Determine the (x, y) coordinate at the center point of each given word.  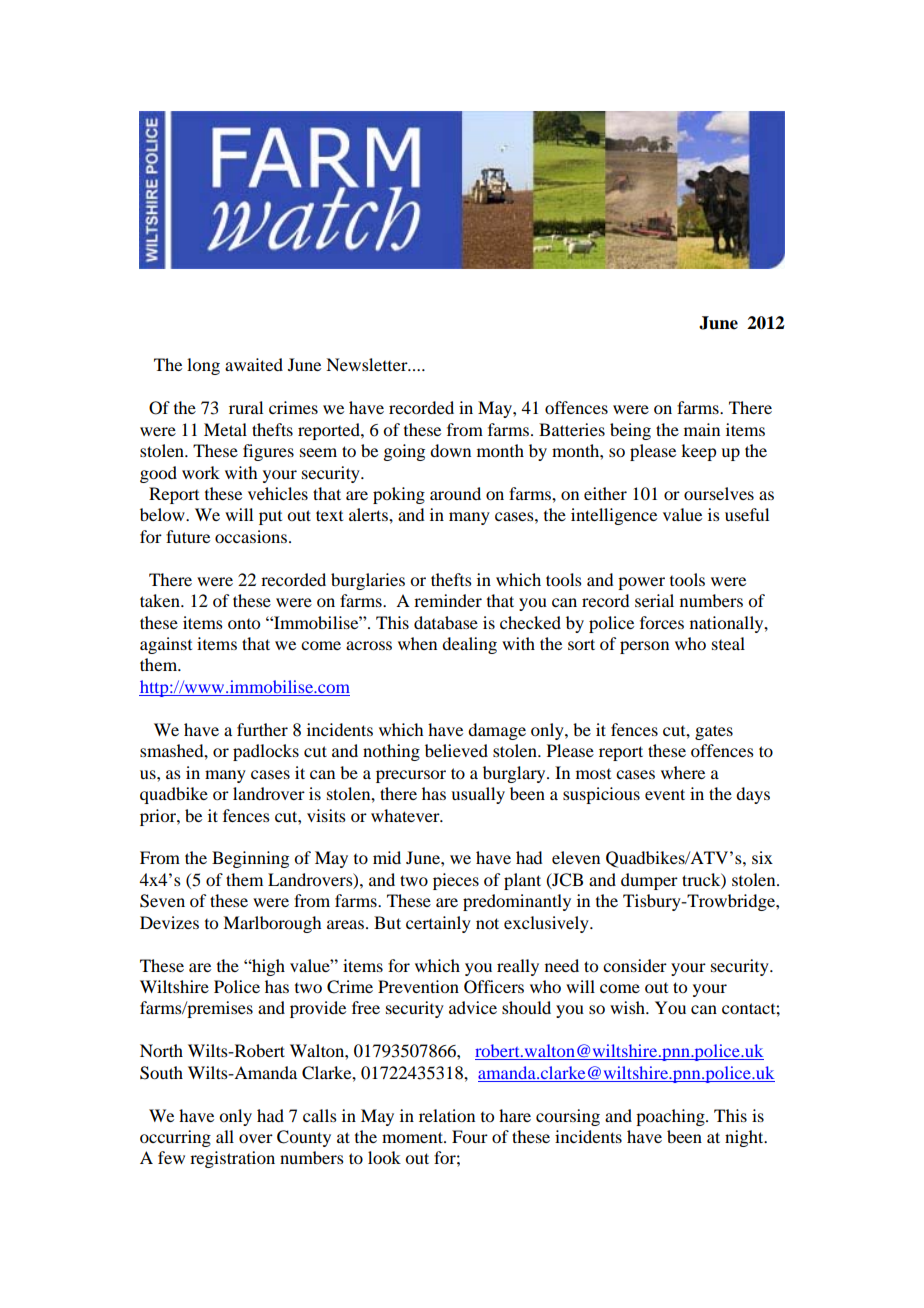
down (450, 450)
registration (232, 1159)
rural (246, 407)
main (702, 429)
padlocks (266, 752)
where (683, 772)
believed (456, 750)
